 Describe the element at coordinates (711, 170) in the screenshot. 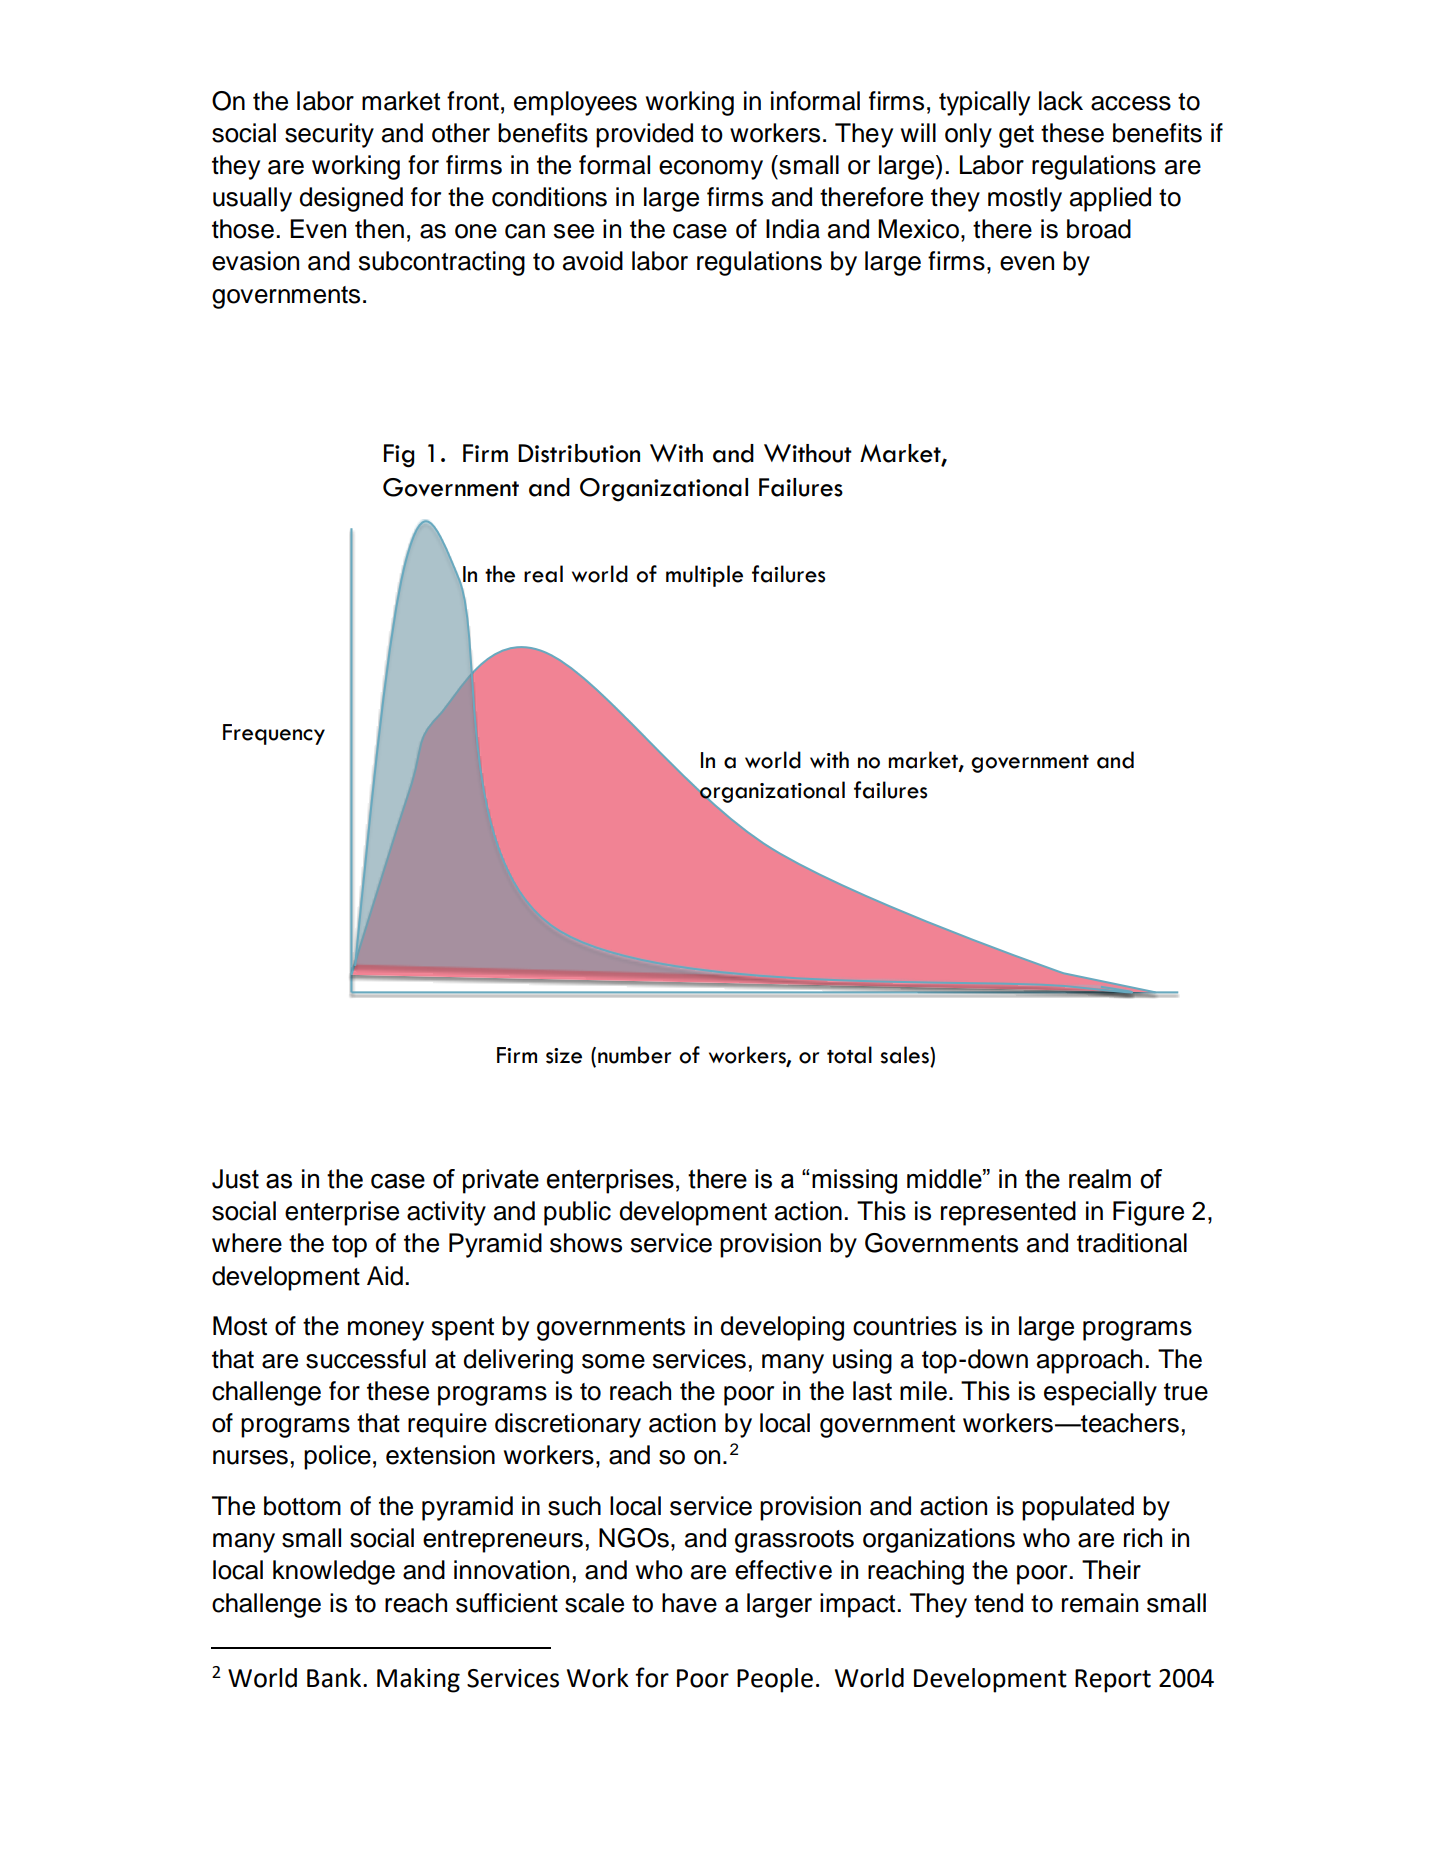

I see `economy` at that location.
